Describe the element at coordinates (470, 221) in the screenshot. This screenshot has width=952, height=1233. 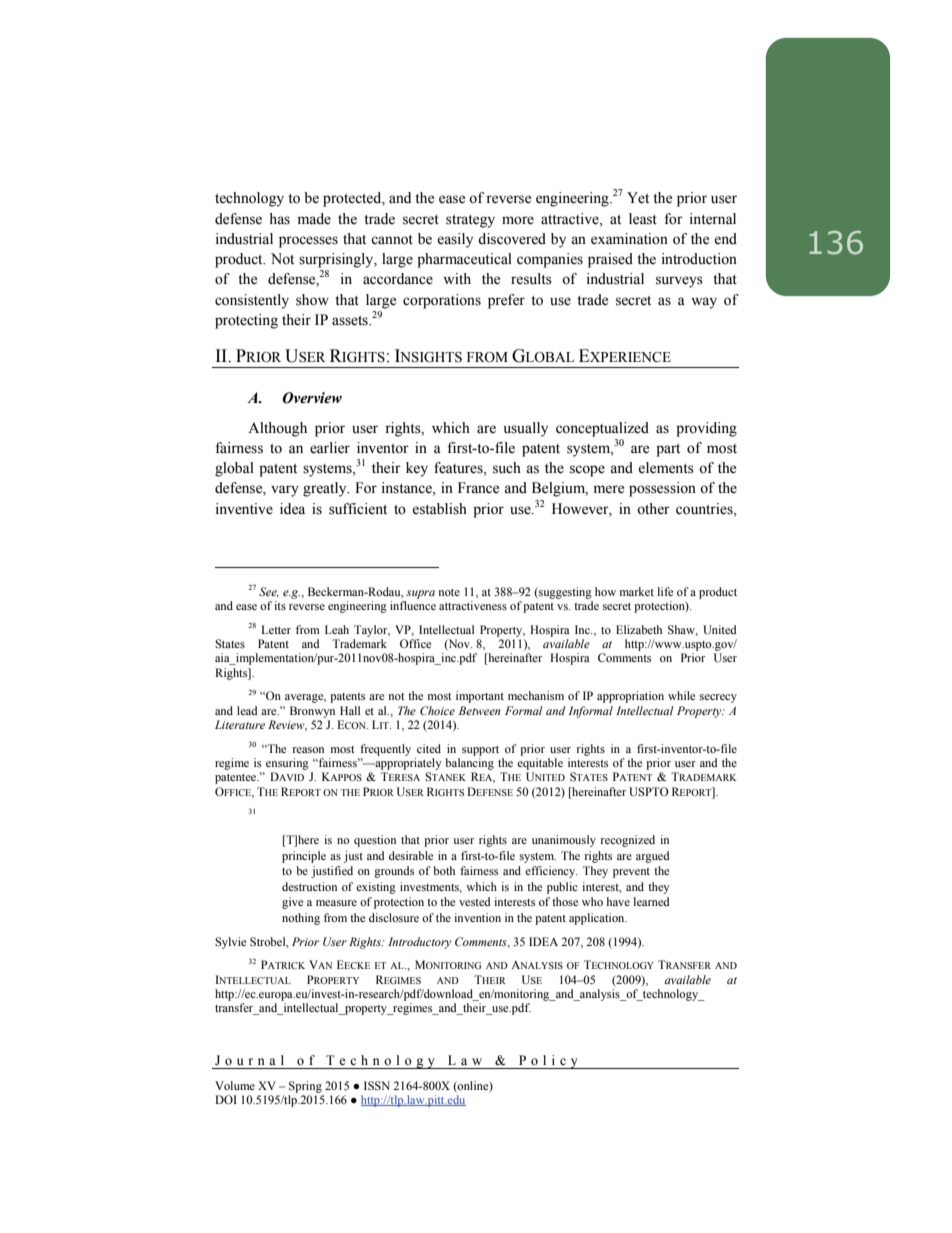
I see `strategy` at that location.
